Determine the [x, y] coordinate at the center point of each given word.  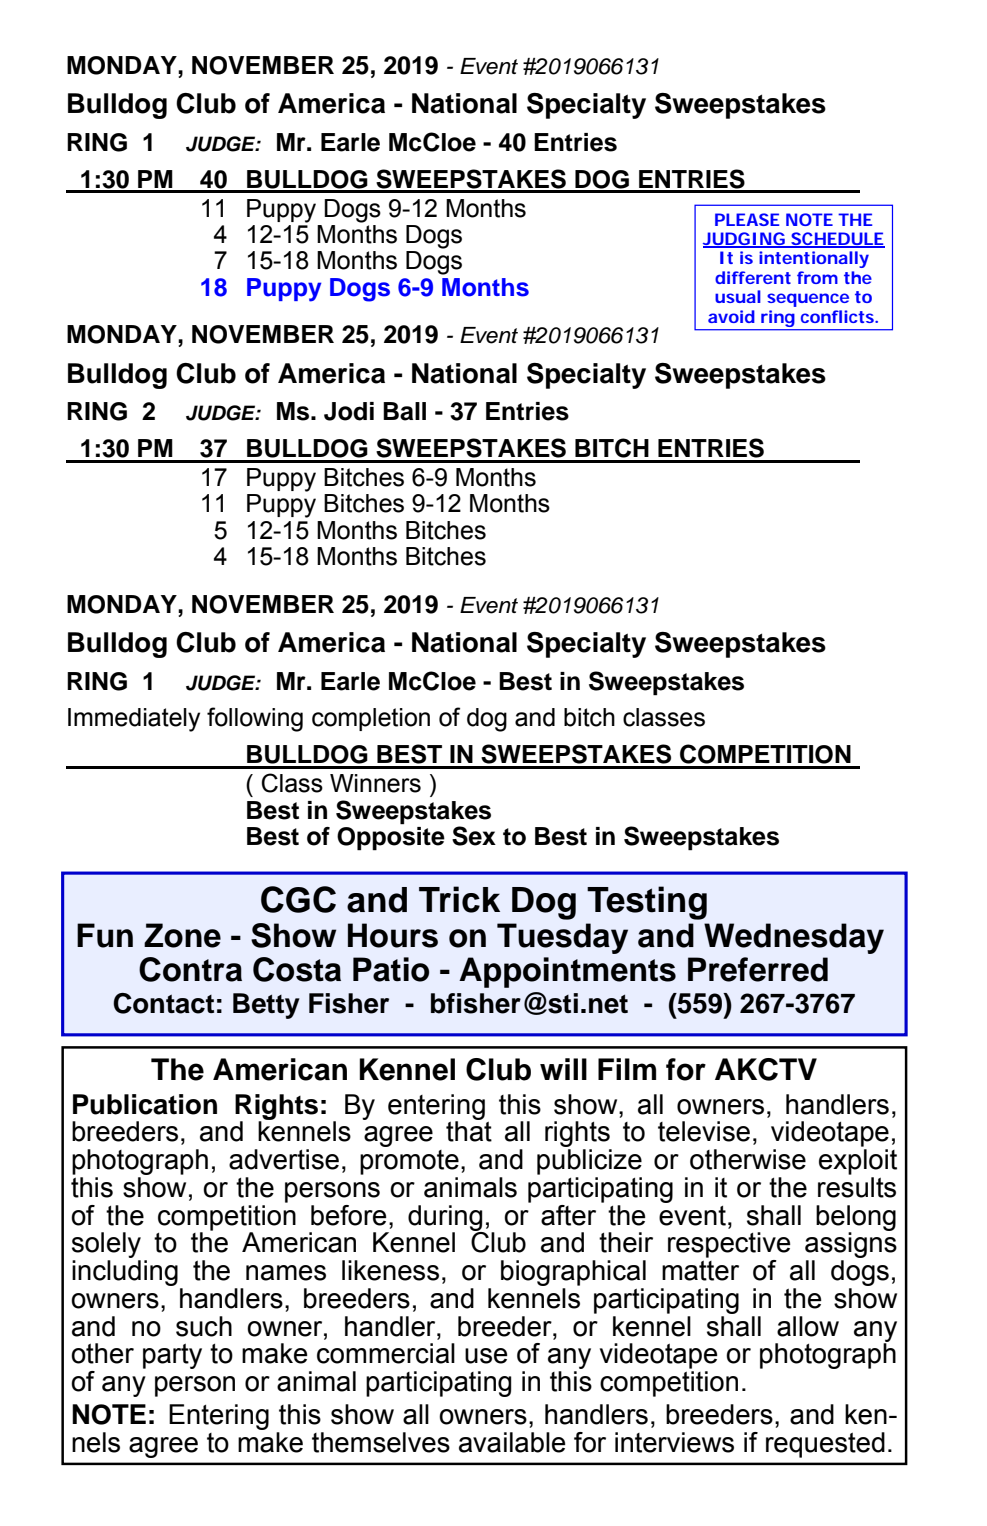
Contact [163, 1003]
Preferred [758, 969]
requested [825, 1445]
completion [371, 719]
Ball [404, 411]
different [753, 277]
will [563, 1069]
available [512, 1442]
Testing [647, 903]
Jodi [349, 411]
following [255, 719]
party [172, 1356]
